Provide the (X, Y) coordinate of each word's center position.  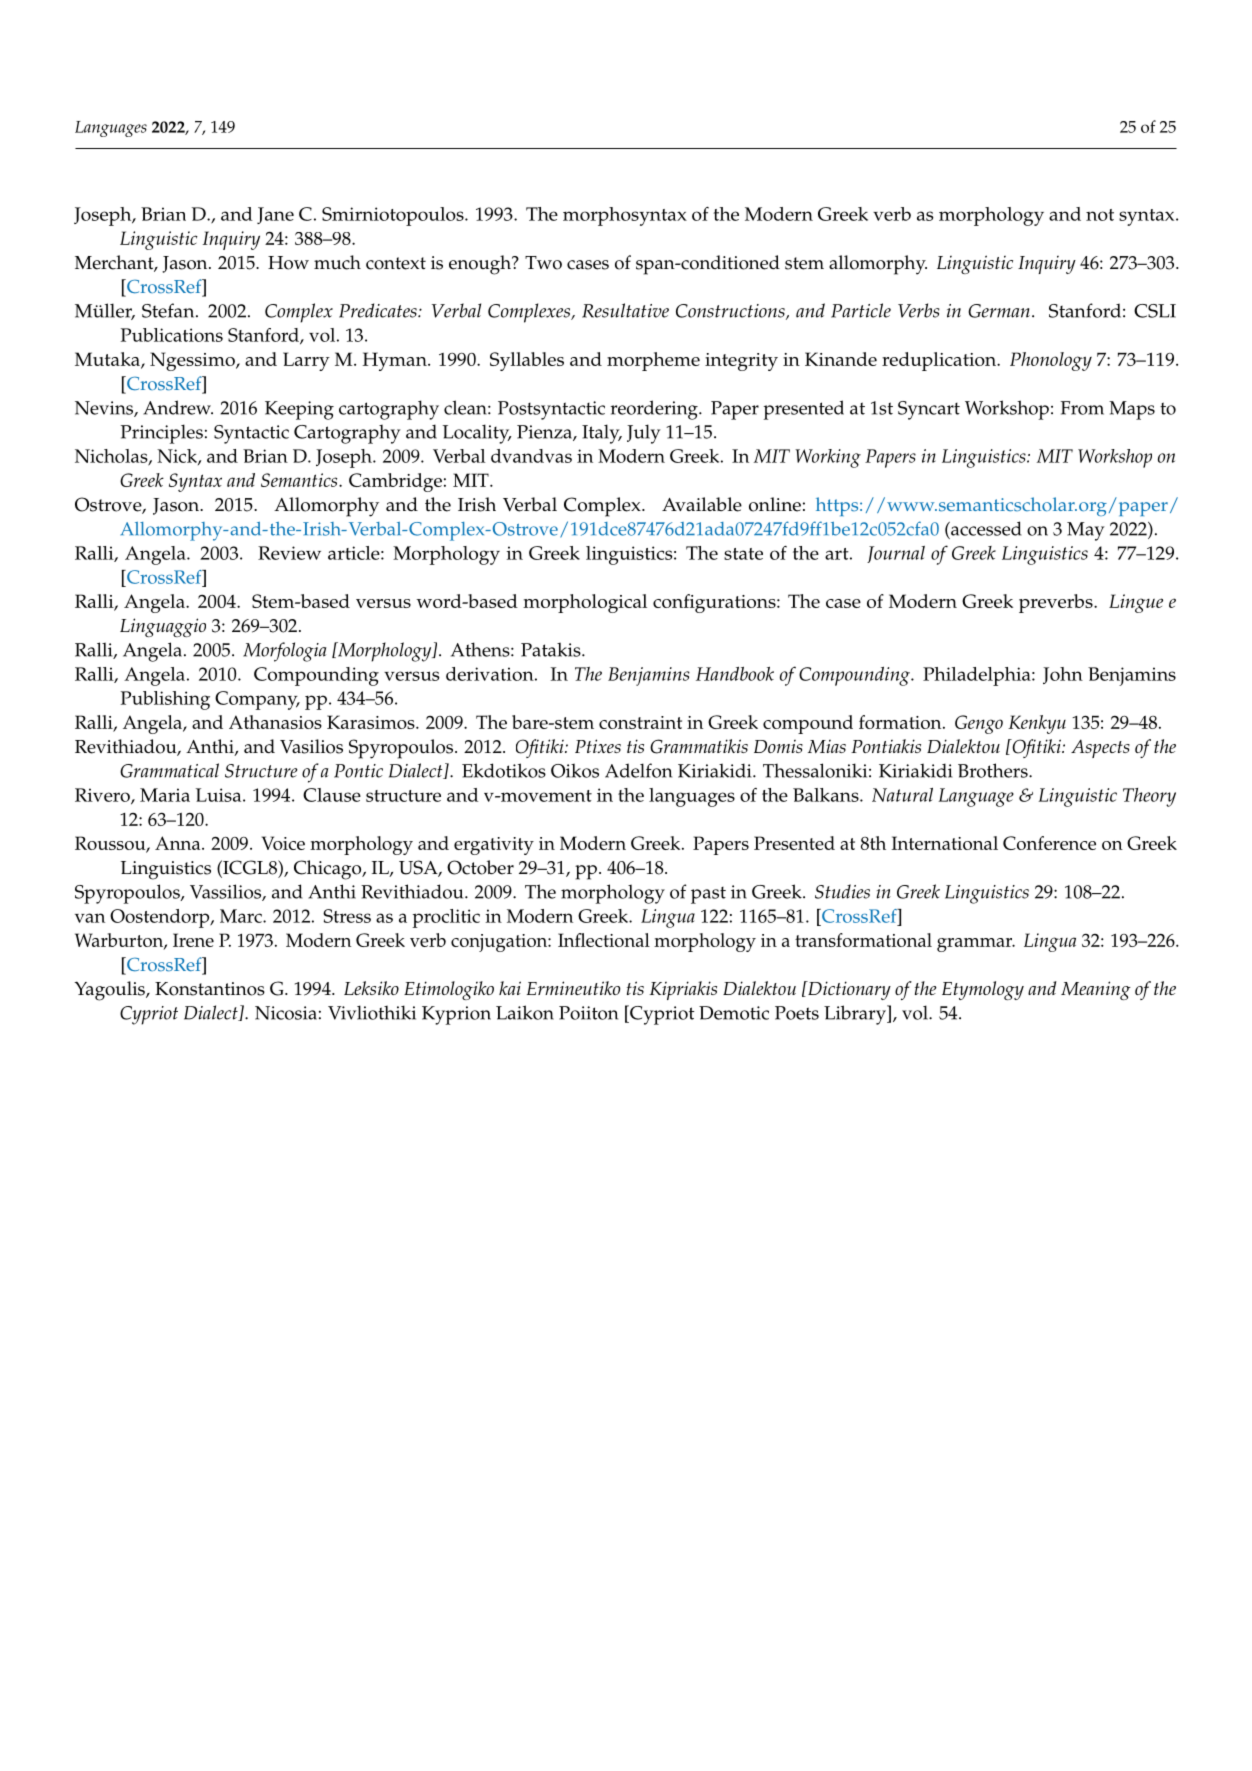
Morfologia (285, 652)
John (1063, 675)
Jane (275, 215)
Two (543, 263)
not (1100, 215)
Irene (193, 940)
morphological (585, 603)
